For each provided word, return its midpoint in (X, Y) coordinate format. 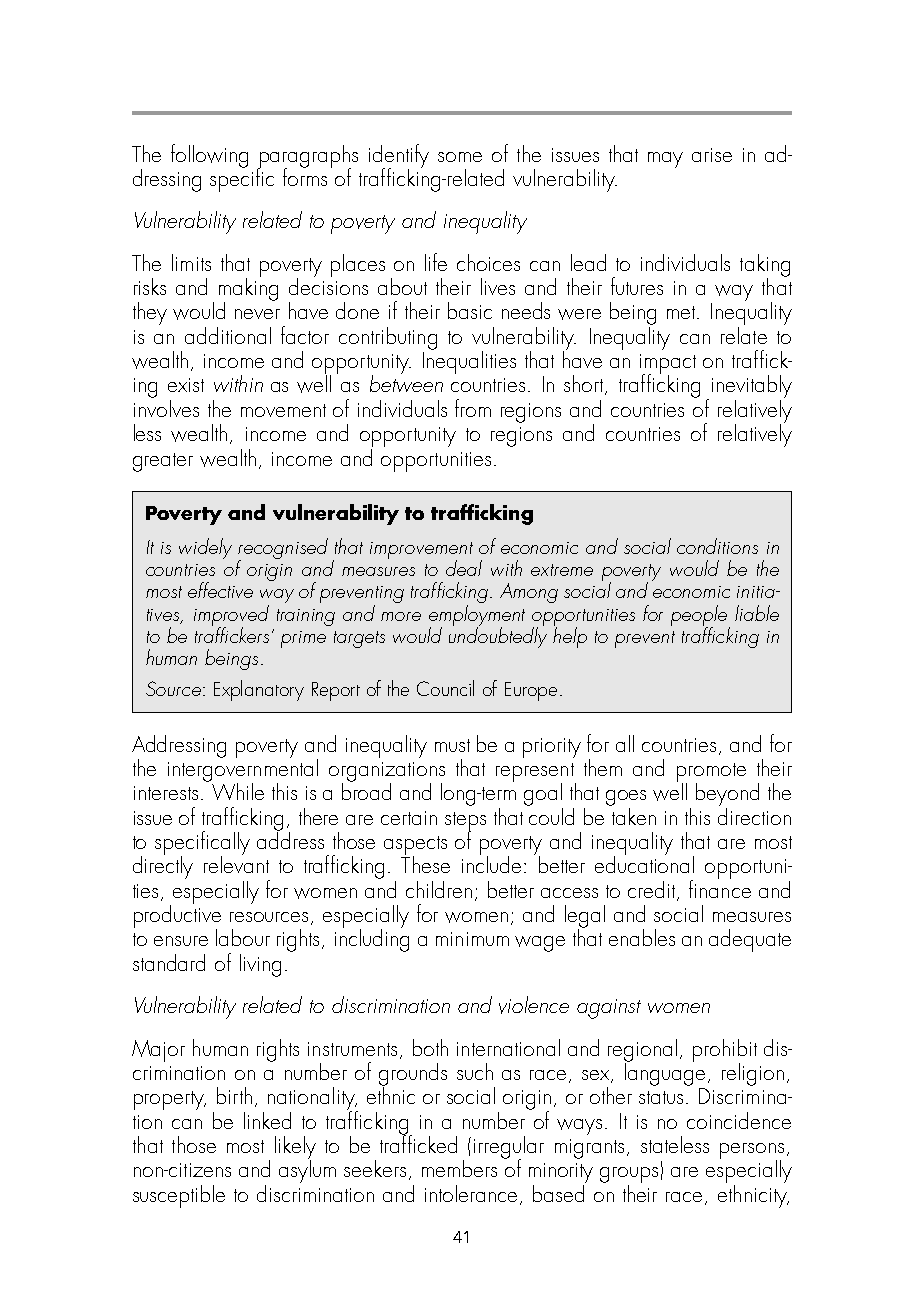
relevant (236, 863)
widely (205, 548)
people (700, 616)
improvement (421, 552)
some (460, 157)
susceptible (179, 1196)
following (209, 156)
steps (465, 822)
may (665, 160)
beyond (727, 794)
